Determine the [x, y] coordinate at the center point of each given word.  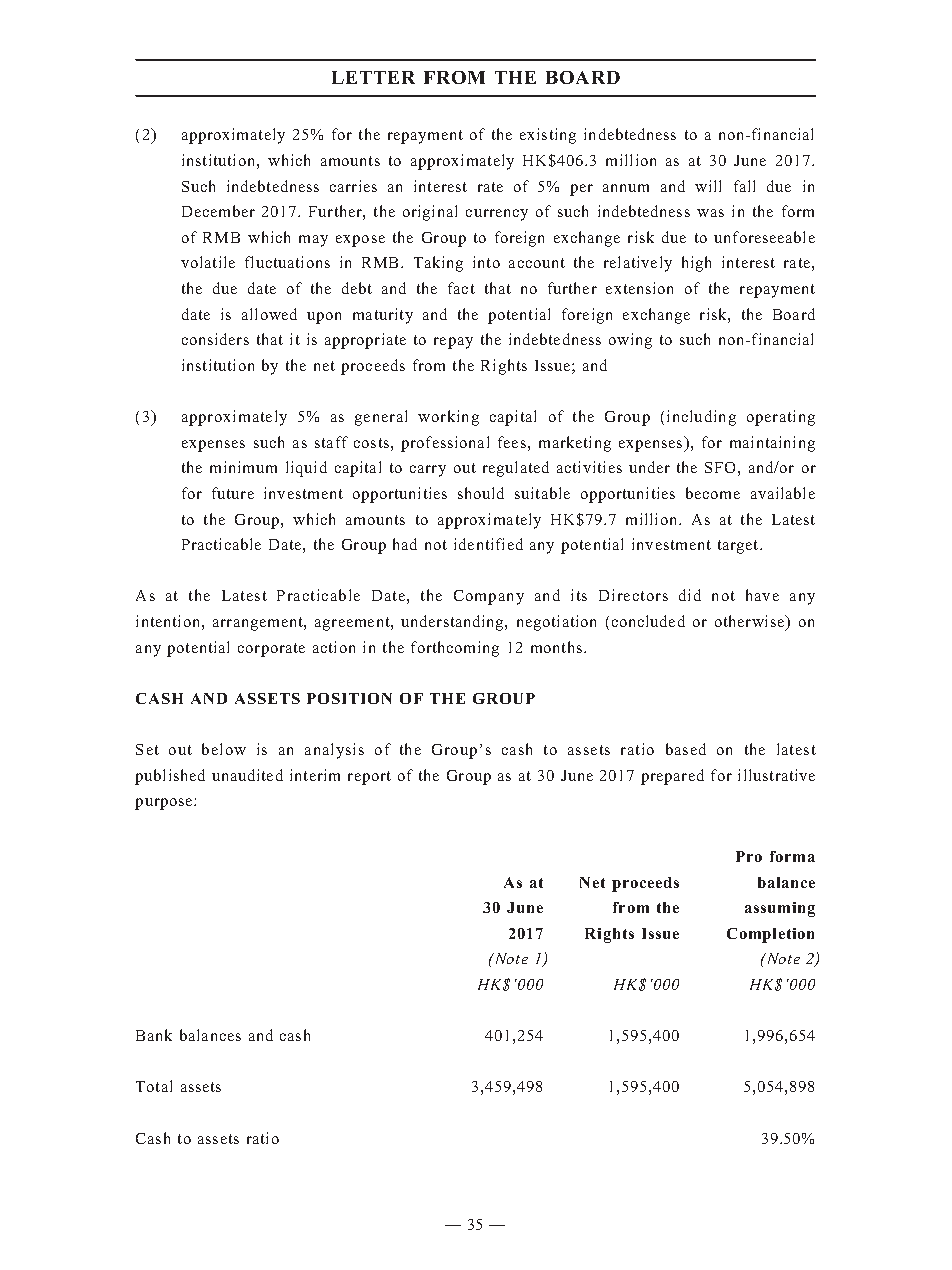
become [713, 493]
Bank [154, 1035]
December [218, 211]
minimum [243, 467]
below [224, 749]
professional [445, 444]
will [708, 186]
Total [154, 1086]
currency [497, 215]
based [686, 749]
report [369, 778]
